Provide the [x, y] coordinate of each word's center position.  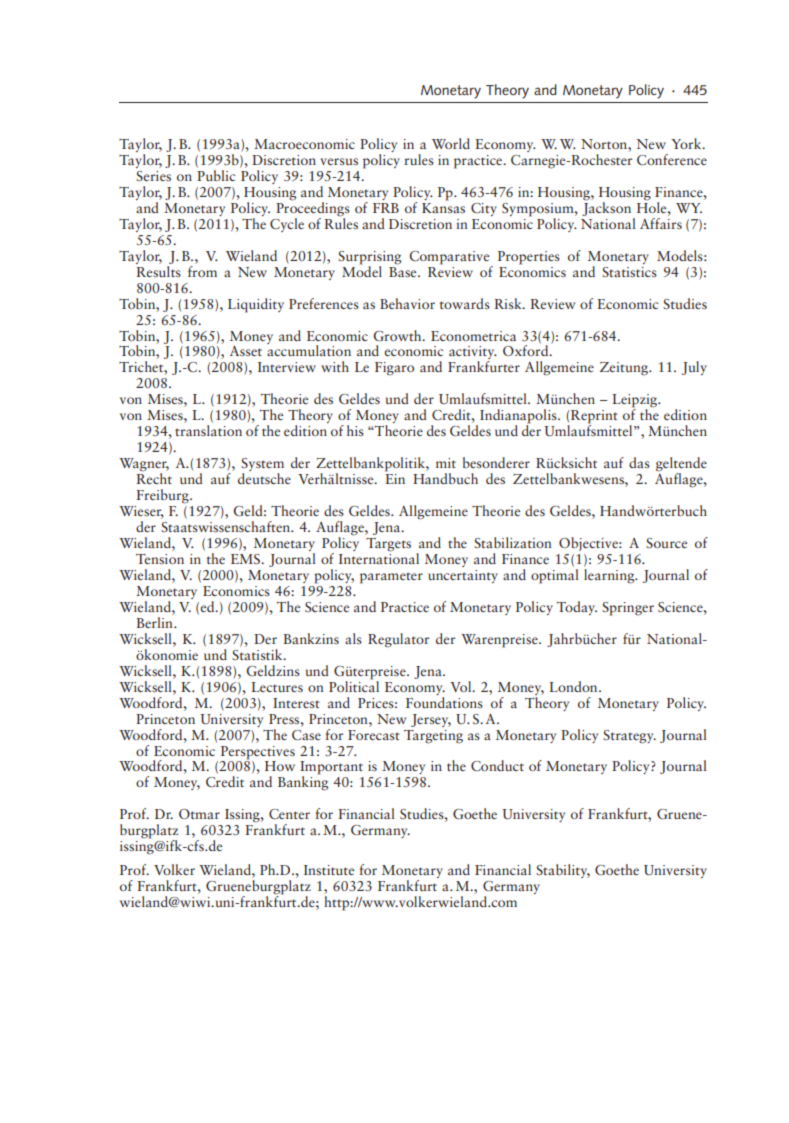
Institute [329, 870]
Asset [246, 351]
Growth [398, 335]
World [451, 143]
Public [216, 175]
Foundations [444, 701]
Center [289, 814]
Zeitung [625, 369]
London [574, 686]
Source [666, 543]
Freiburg [163, 496]
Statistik [258, 653]
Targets [388, 545]
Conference [672, 160]
